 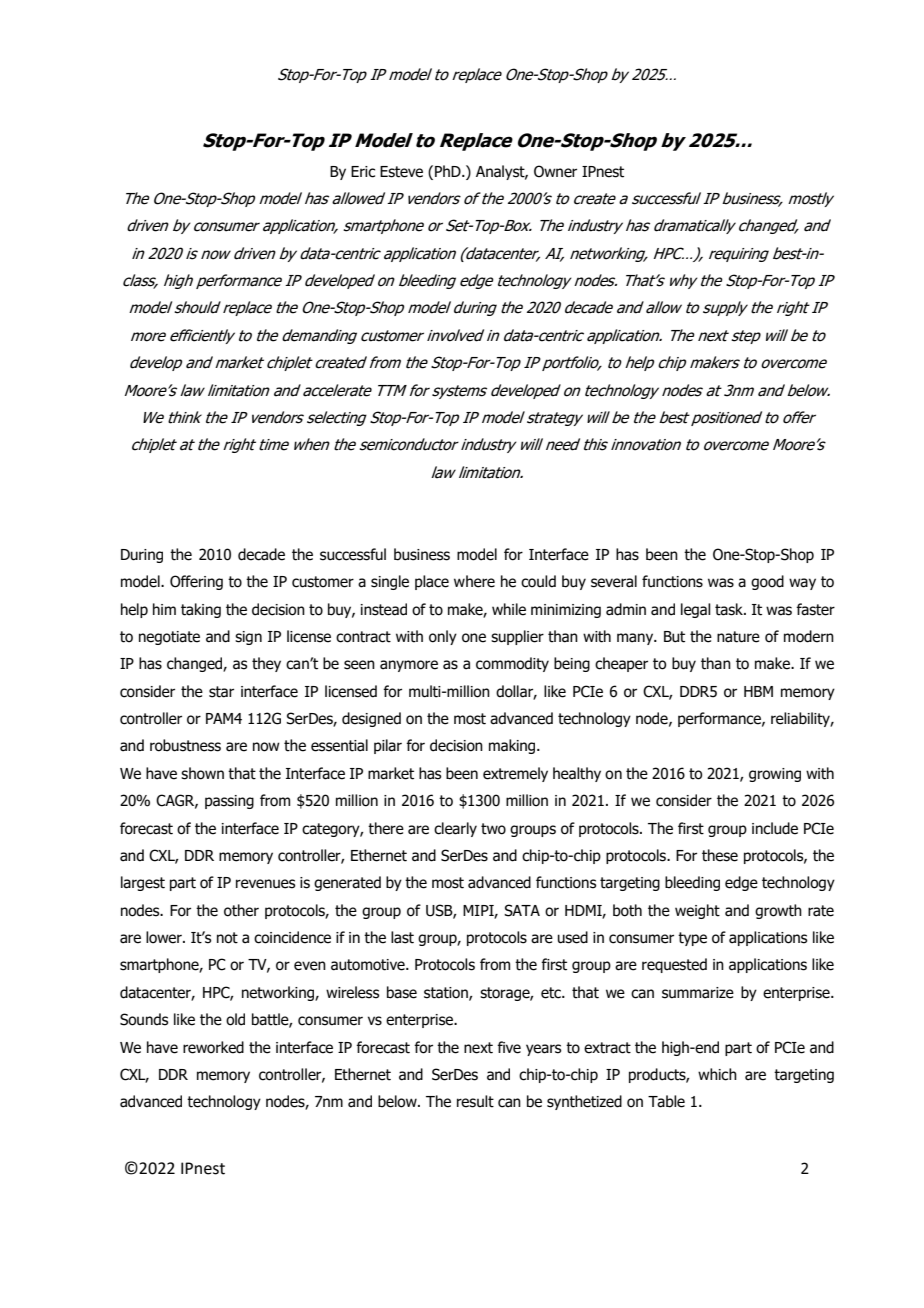 What do you see at coordinates (555, 171) in the screenshot?
I see `Owner` at bounding box center [555, 171].
